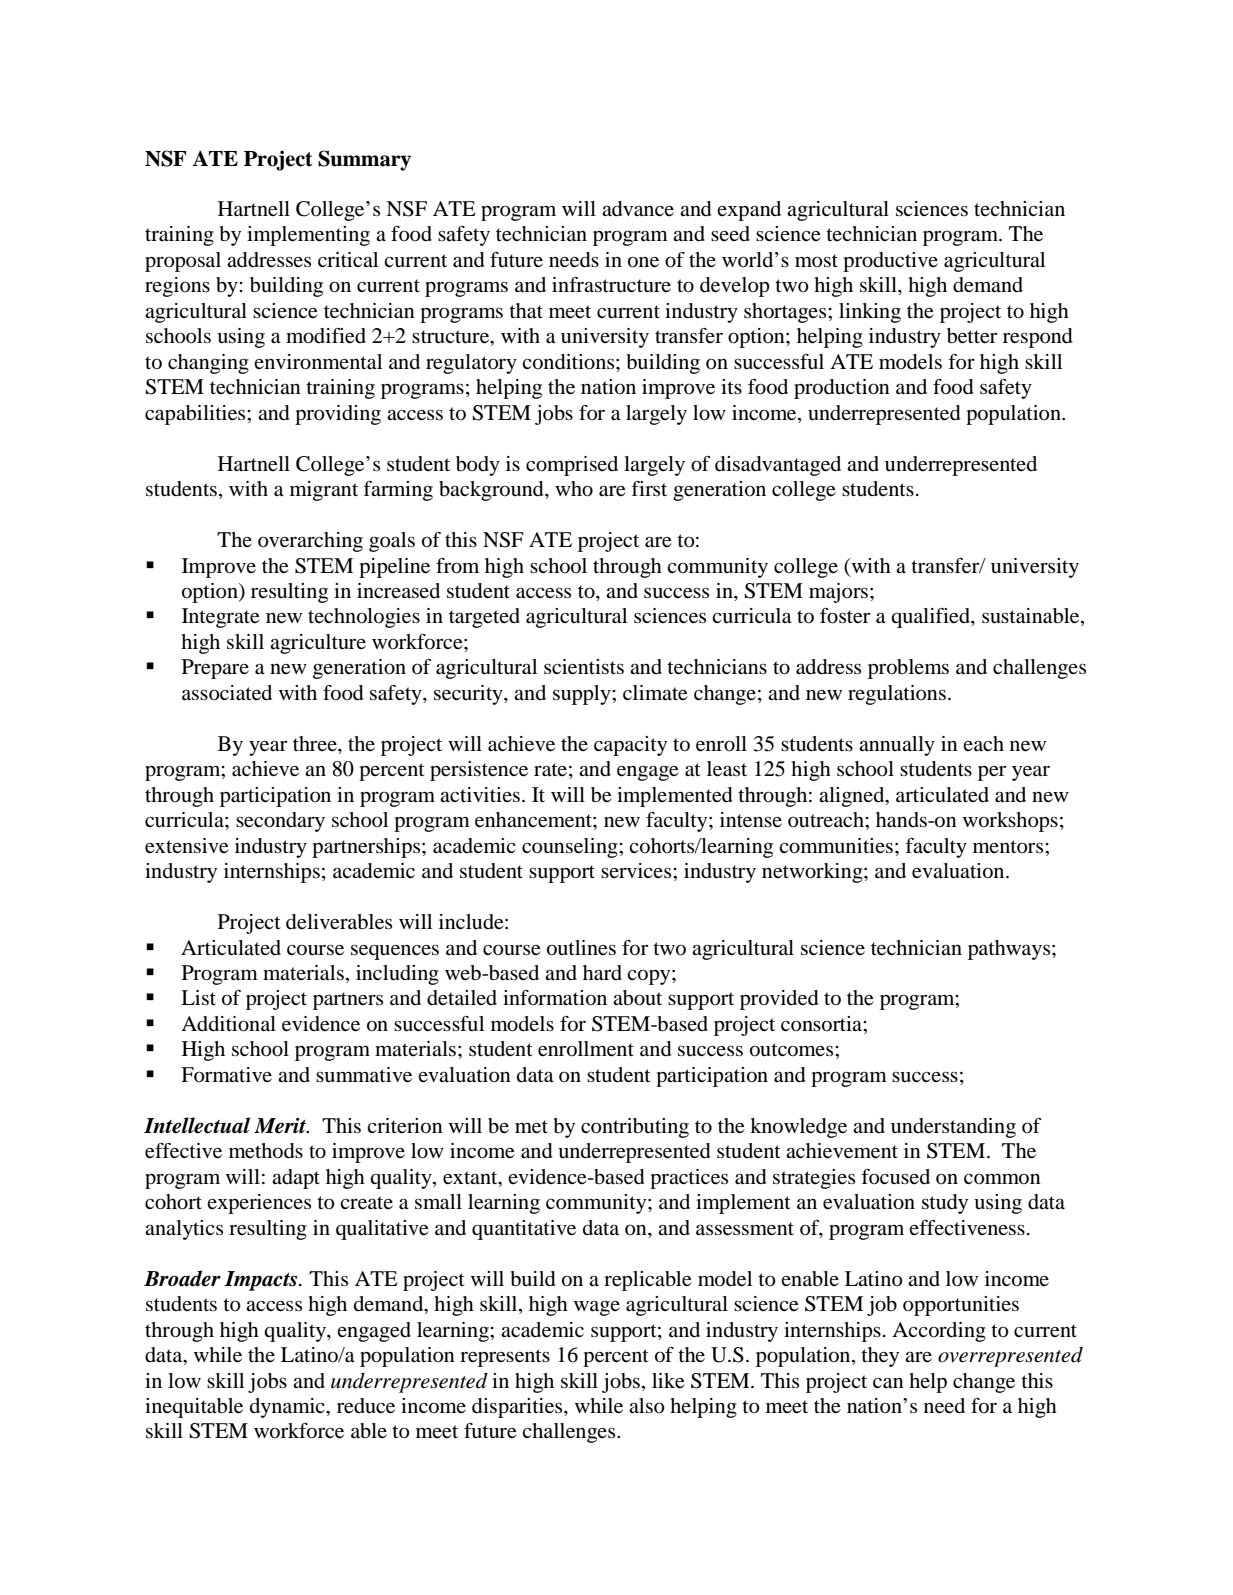 The height and width of the image is (1595, 1233). What do you see at coordinates (778, 466) in the image?
I see `disadvantaged` at bounding box center [778, 466].
